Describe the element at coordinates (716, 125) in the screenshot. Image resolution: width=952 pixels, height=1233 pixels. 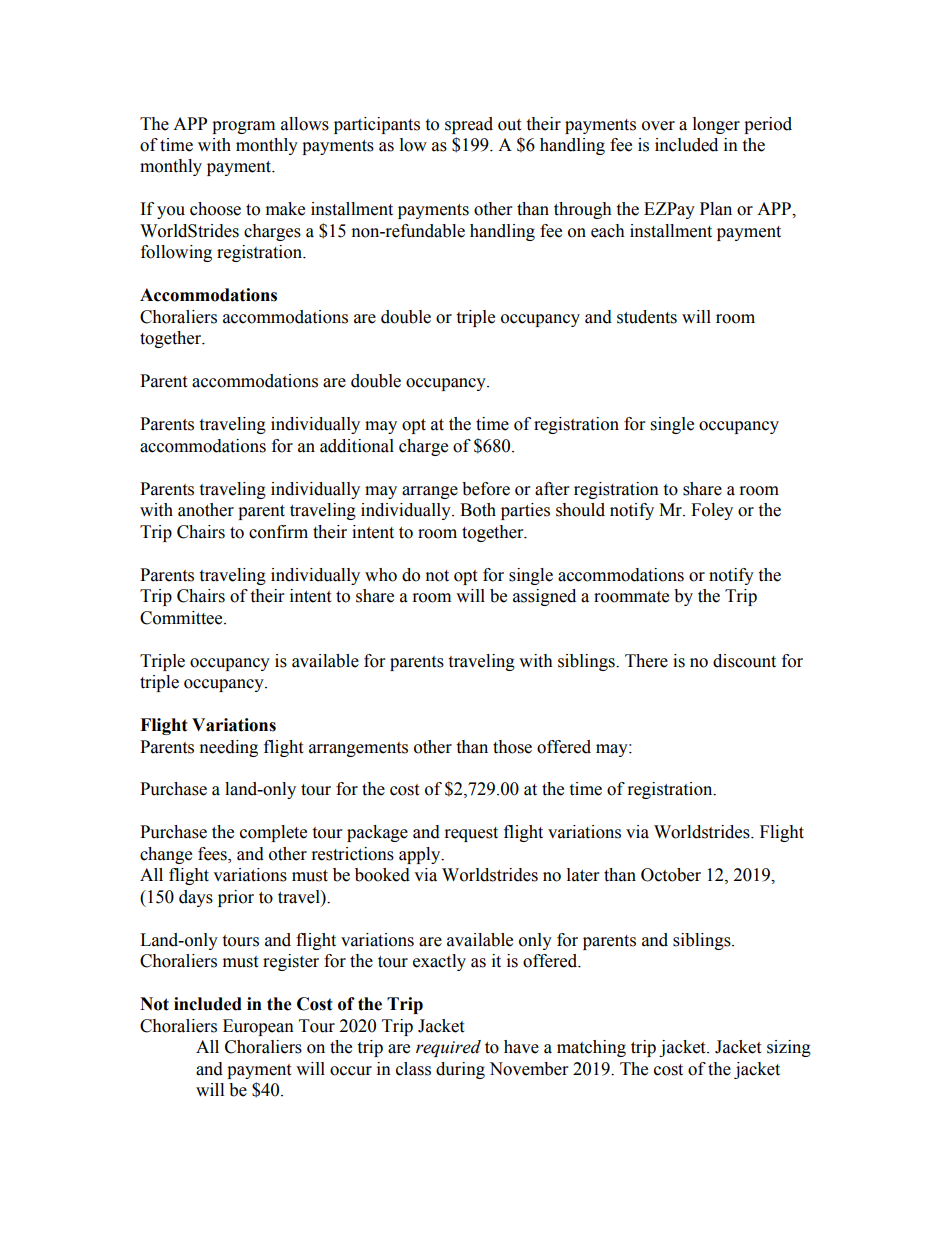
I see `longer` at that location.
